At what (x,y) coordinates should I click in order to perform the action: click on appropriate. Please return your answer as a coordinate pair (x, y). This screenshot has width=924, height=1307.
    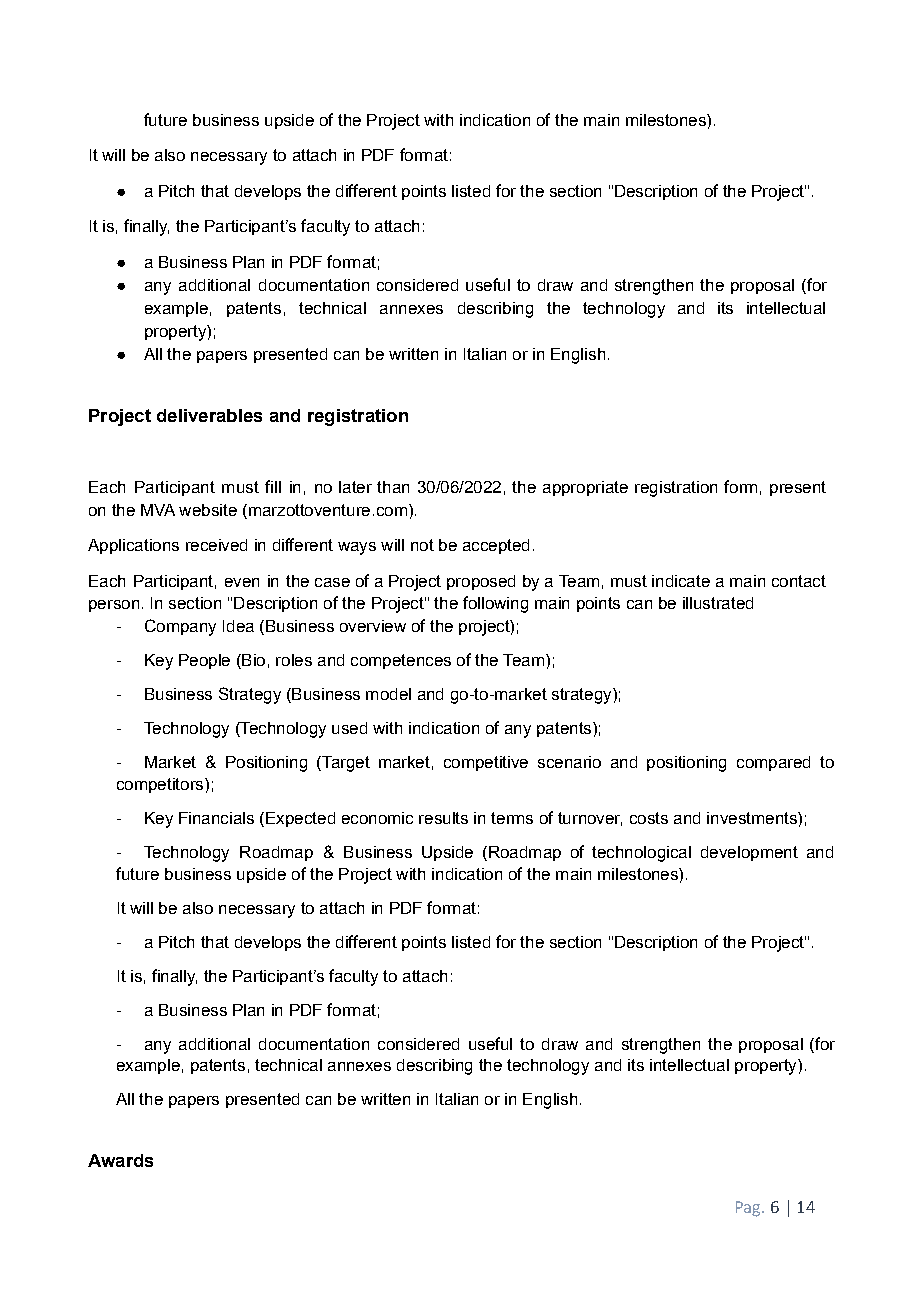
    Looking at the image, I should click on (585, 488).
